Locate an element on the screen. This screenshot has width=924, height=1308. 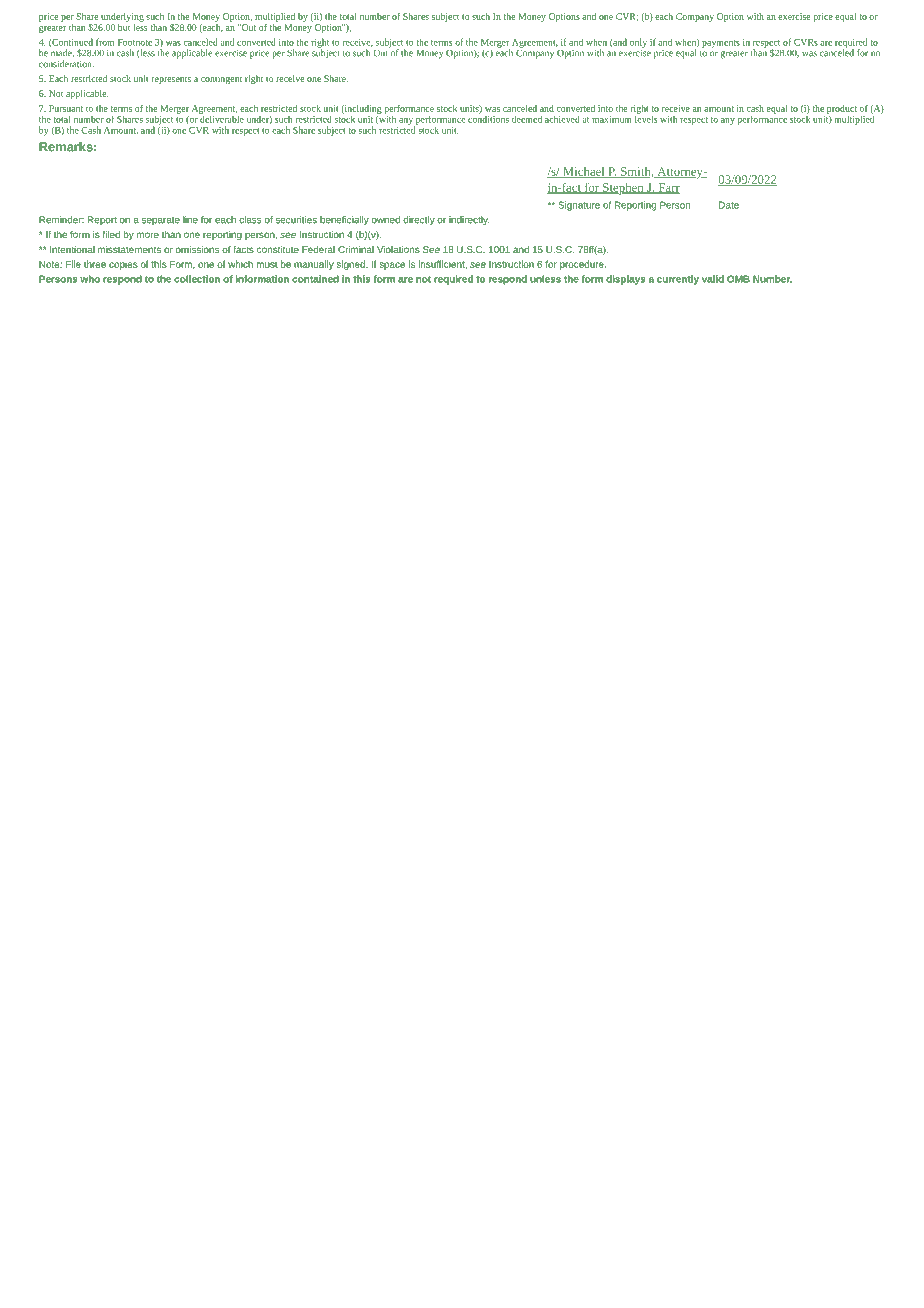
payments is located at coordinates (721, 44).
